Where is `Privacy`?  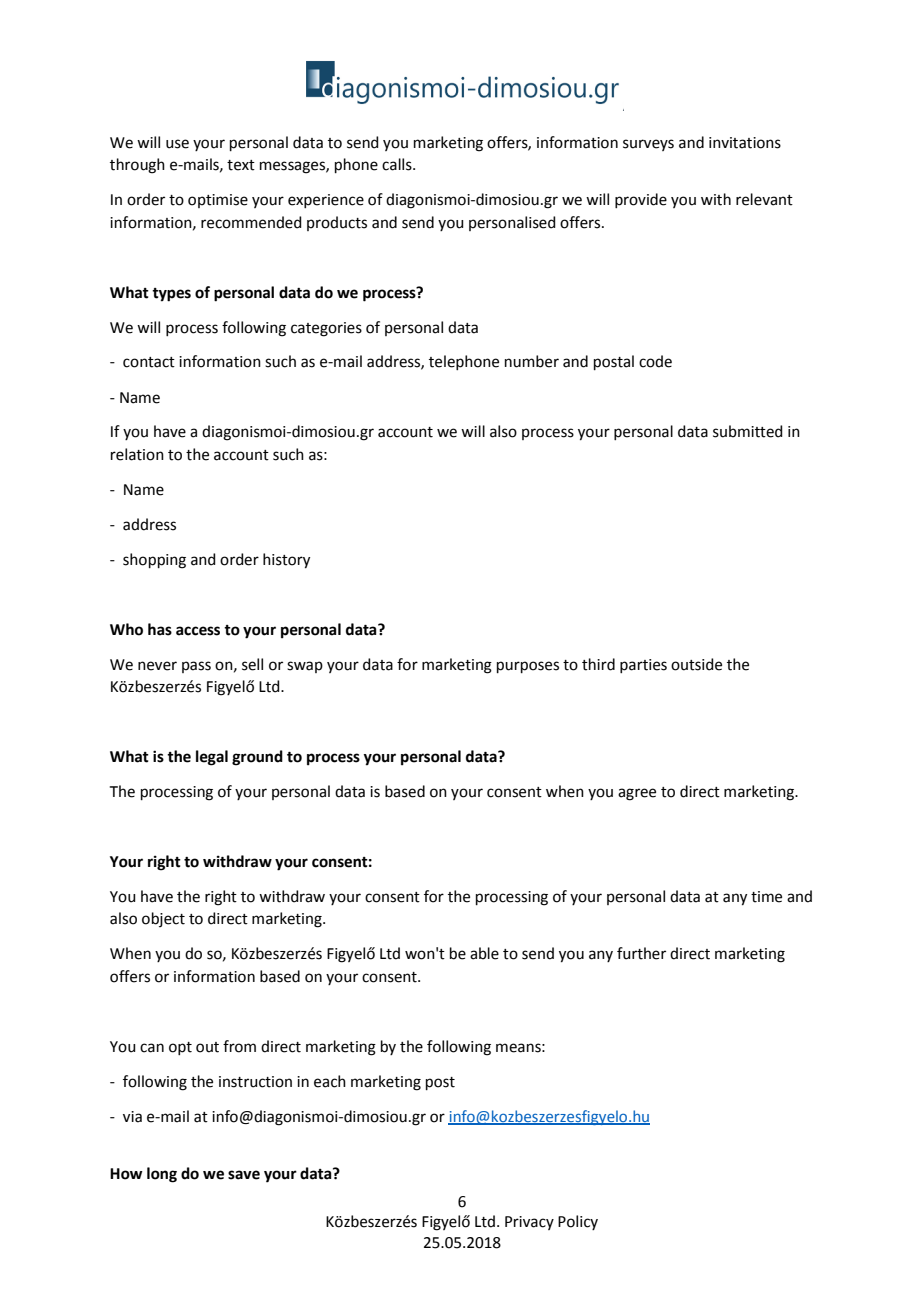
Privacy is located at coordinates (529, 1223).
